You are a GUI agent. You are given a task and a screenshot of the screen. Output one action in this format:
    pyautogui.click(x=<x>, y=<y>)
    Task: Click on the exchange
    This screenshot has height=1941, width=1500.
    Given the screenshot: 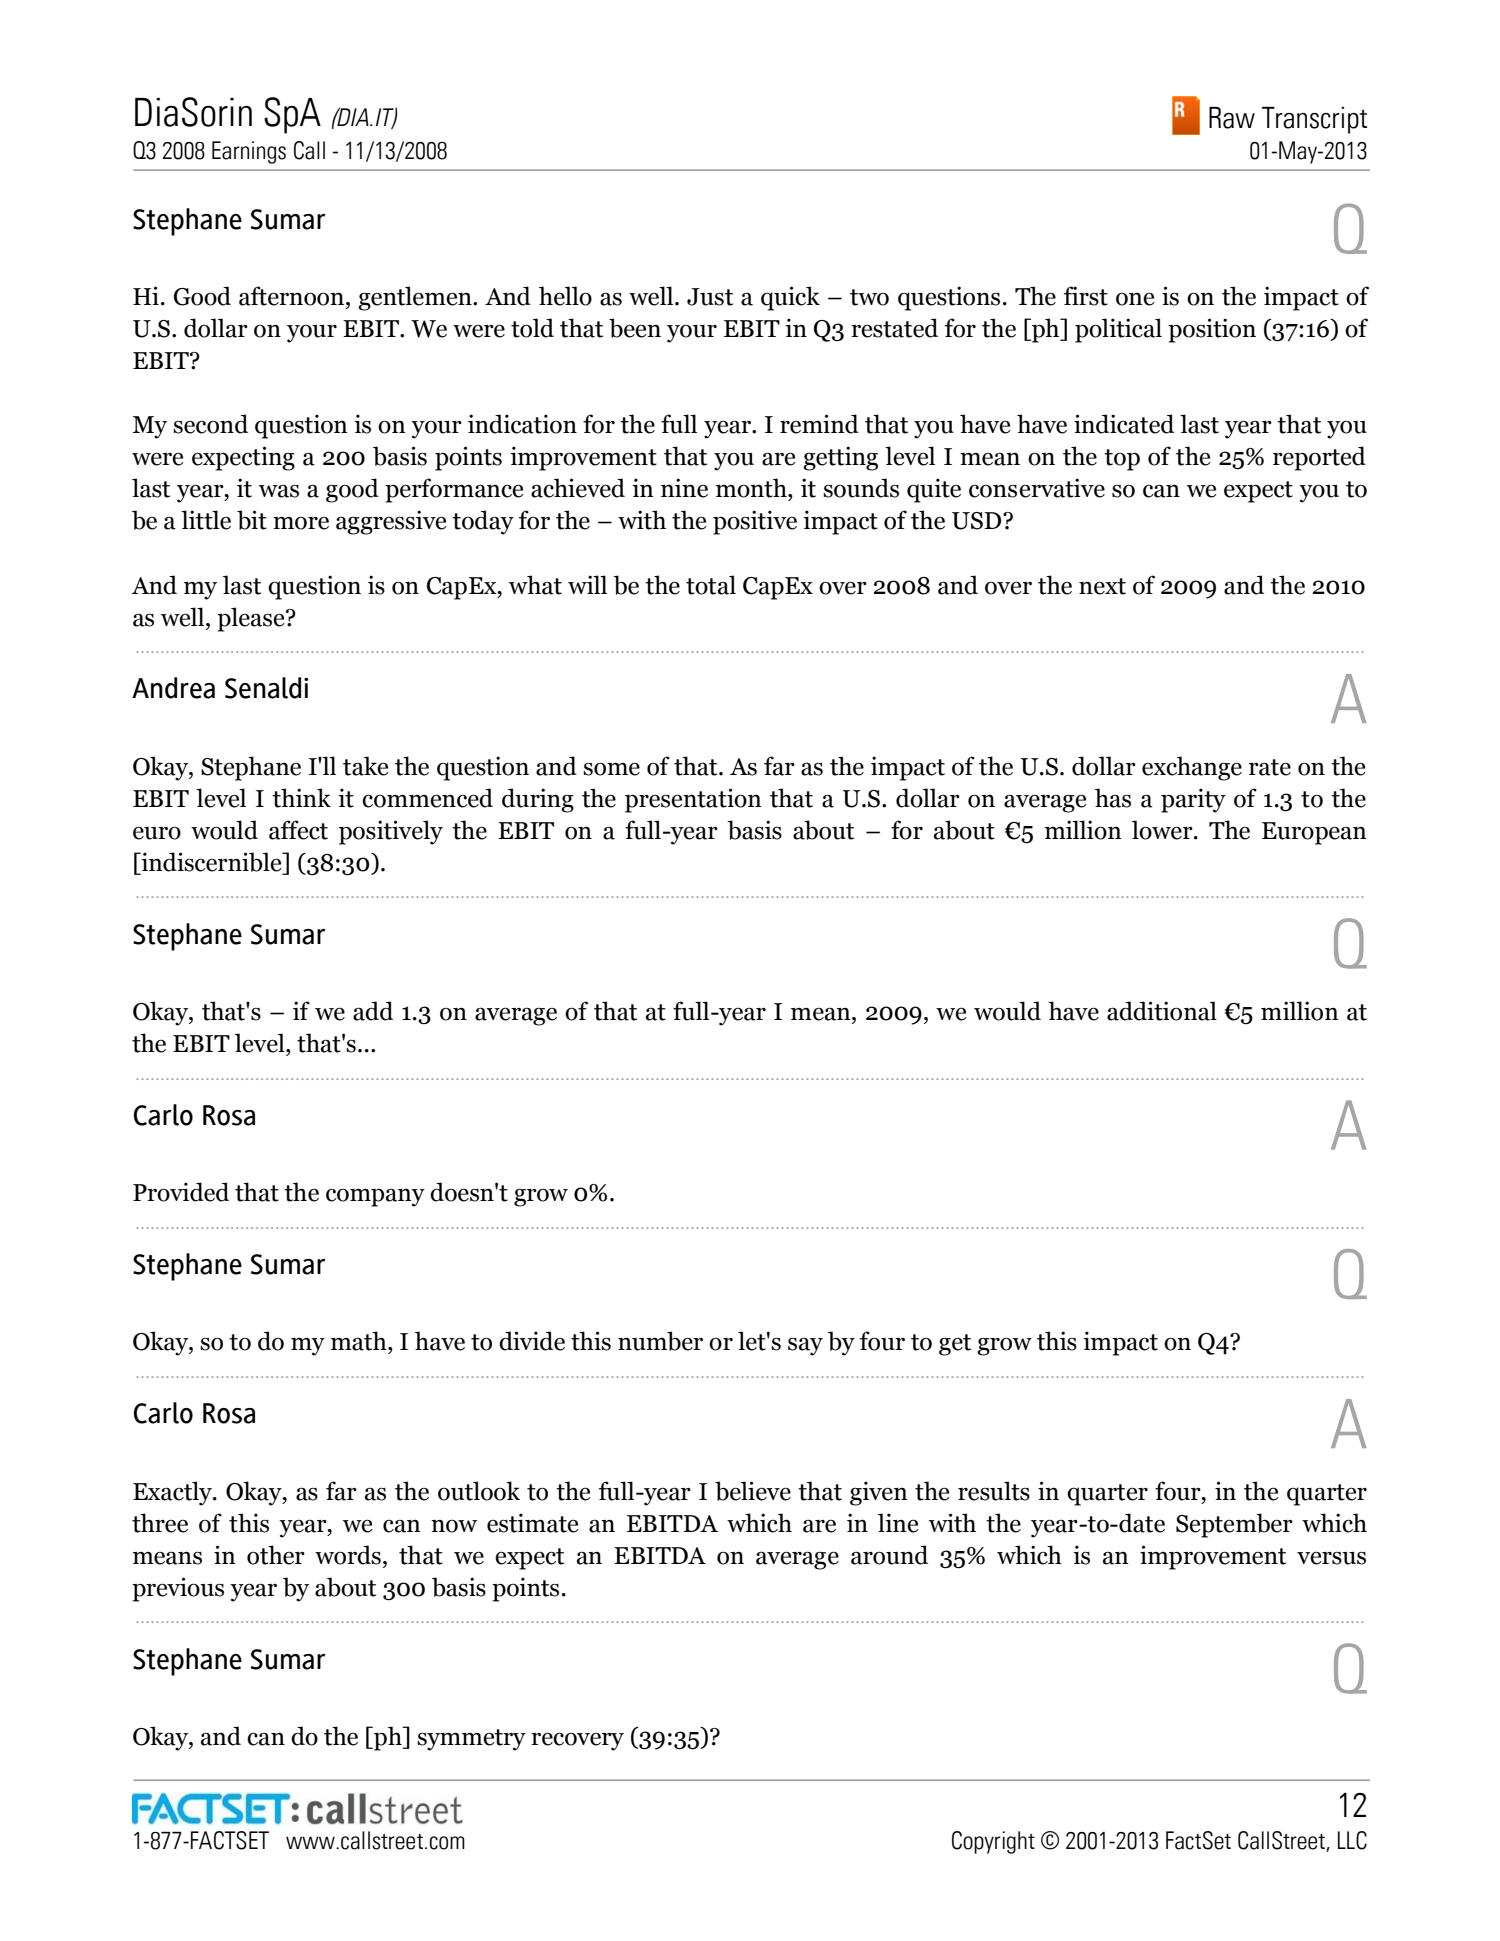 What is the action you would take?
    pyautogui.click(x=1192, y=768)
